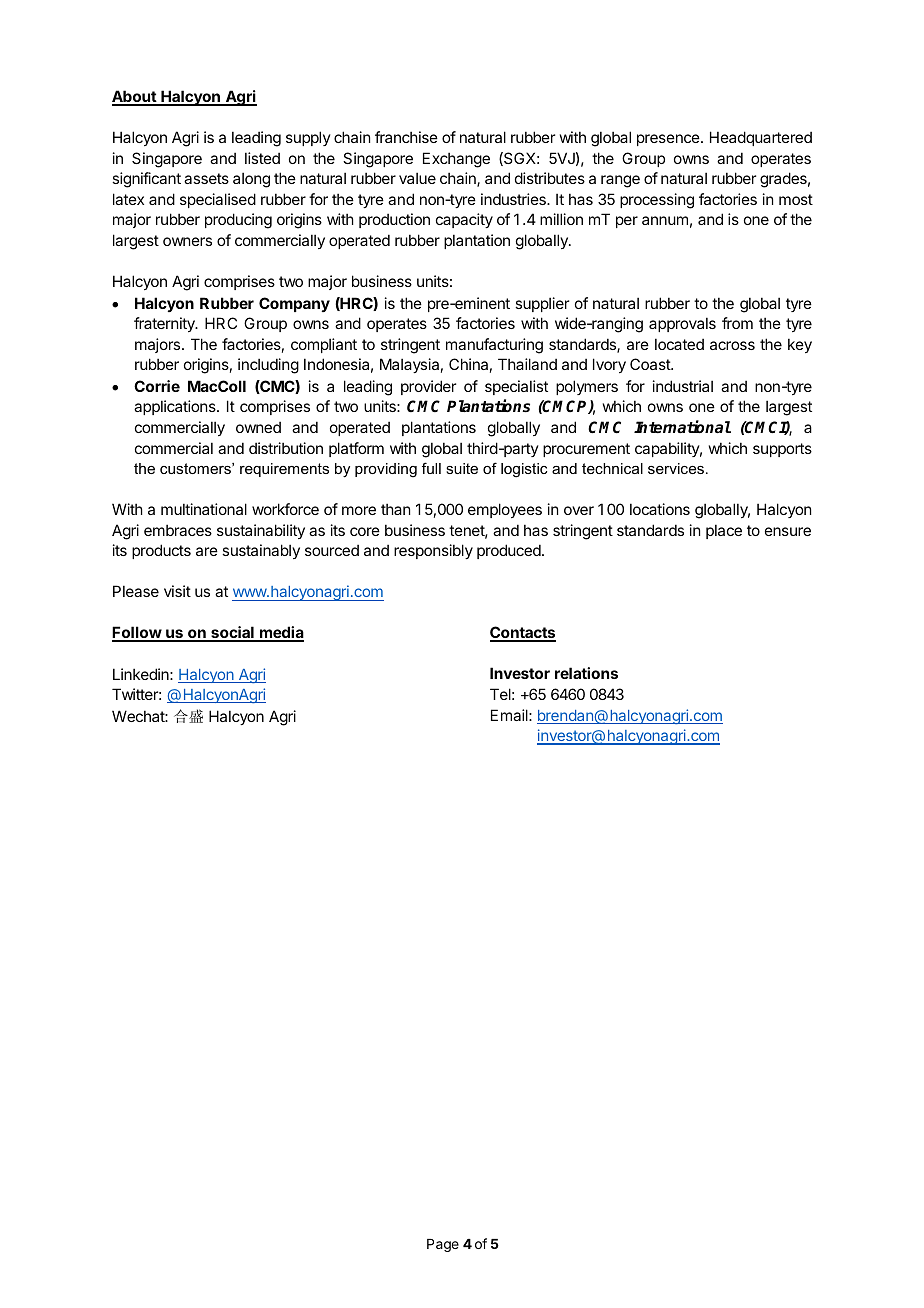  I want to click on Headquartered, so click(761, 138).
